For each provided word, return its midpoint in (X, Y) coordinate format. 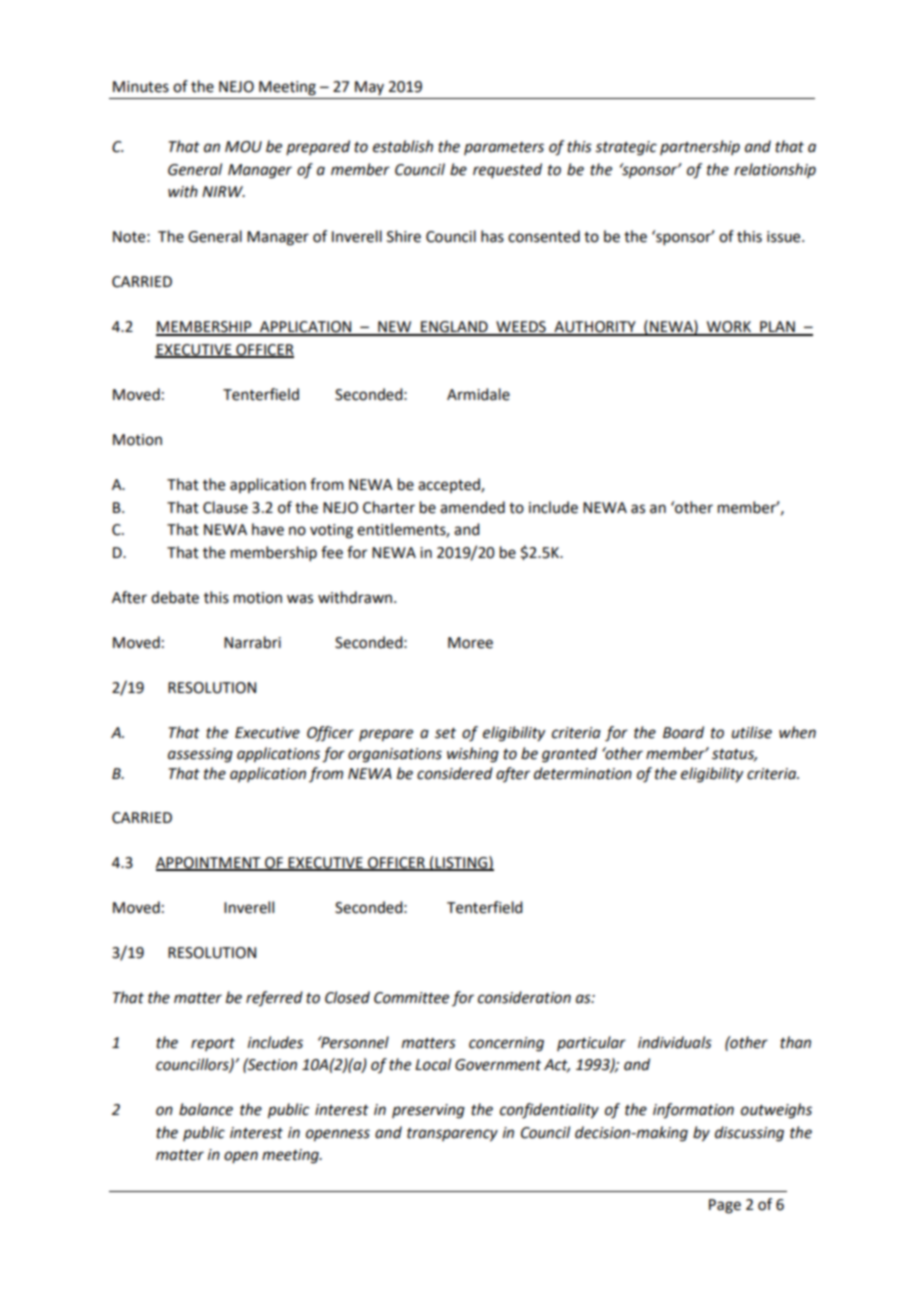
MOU (243, 147)
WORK (728, 328)
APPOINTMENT (209, 863)
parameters (504, 148)
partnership (700, 147)
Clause (225, 507)
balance (206, 1109)
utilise (752, 732)
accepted (450, 485)
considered (455, 773)
